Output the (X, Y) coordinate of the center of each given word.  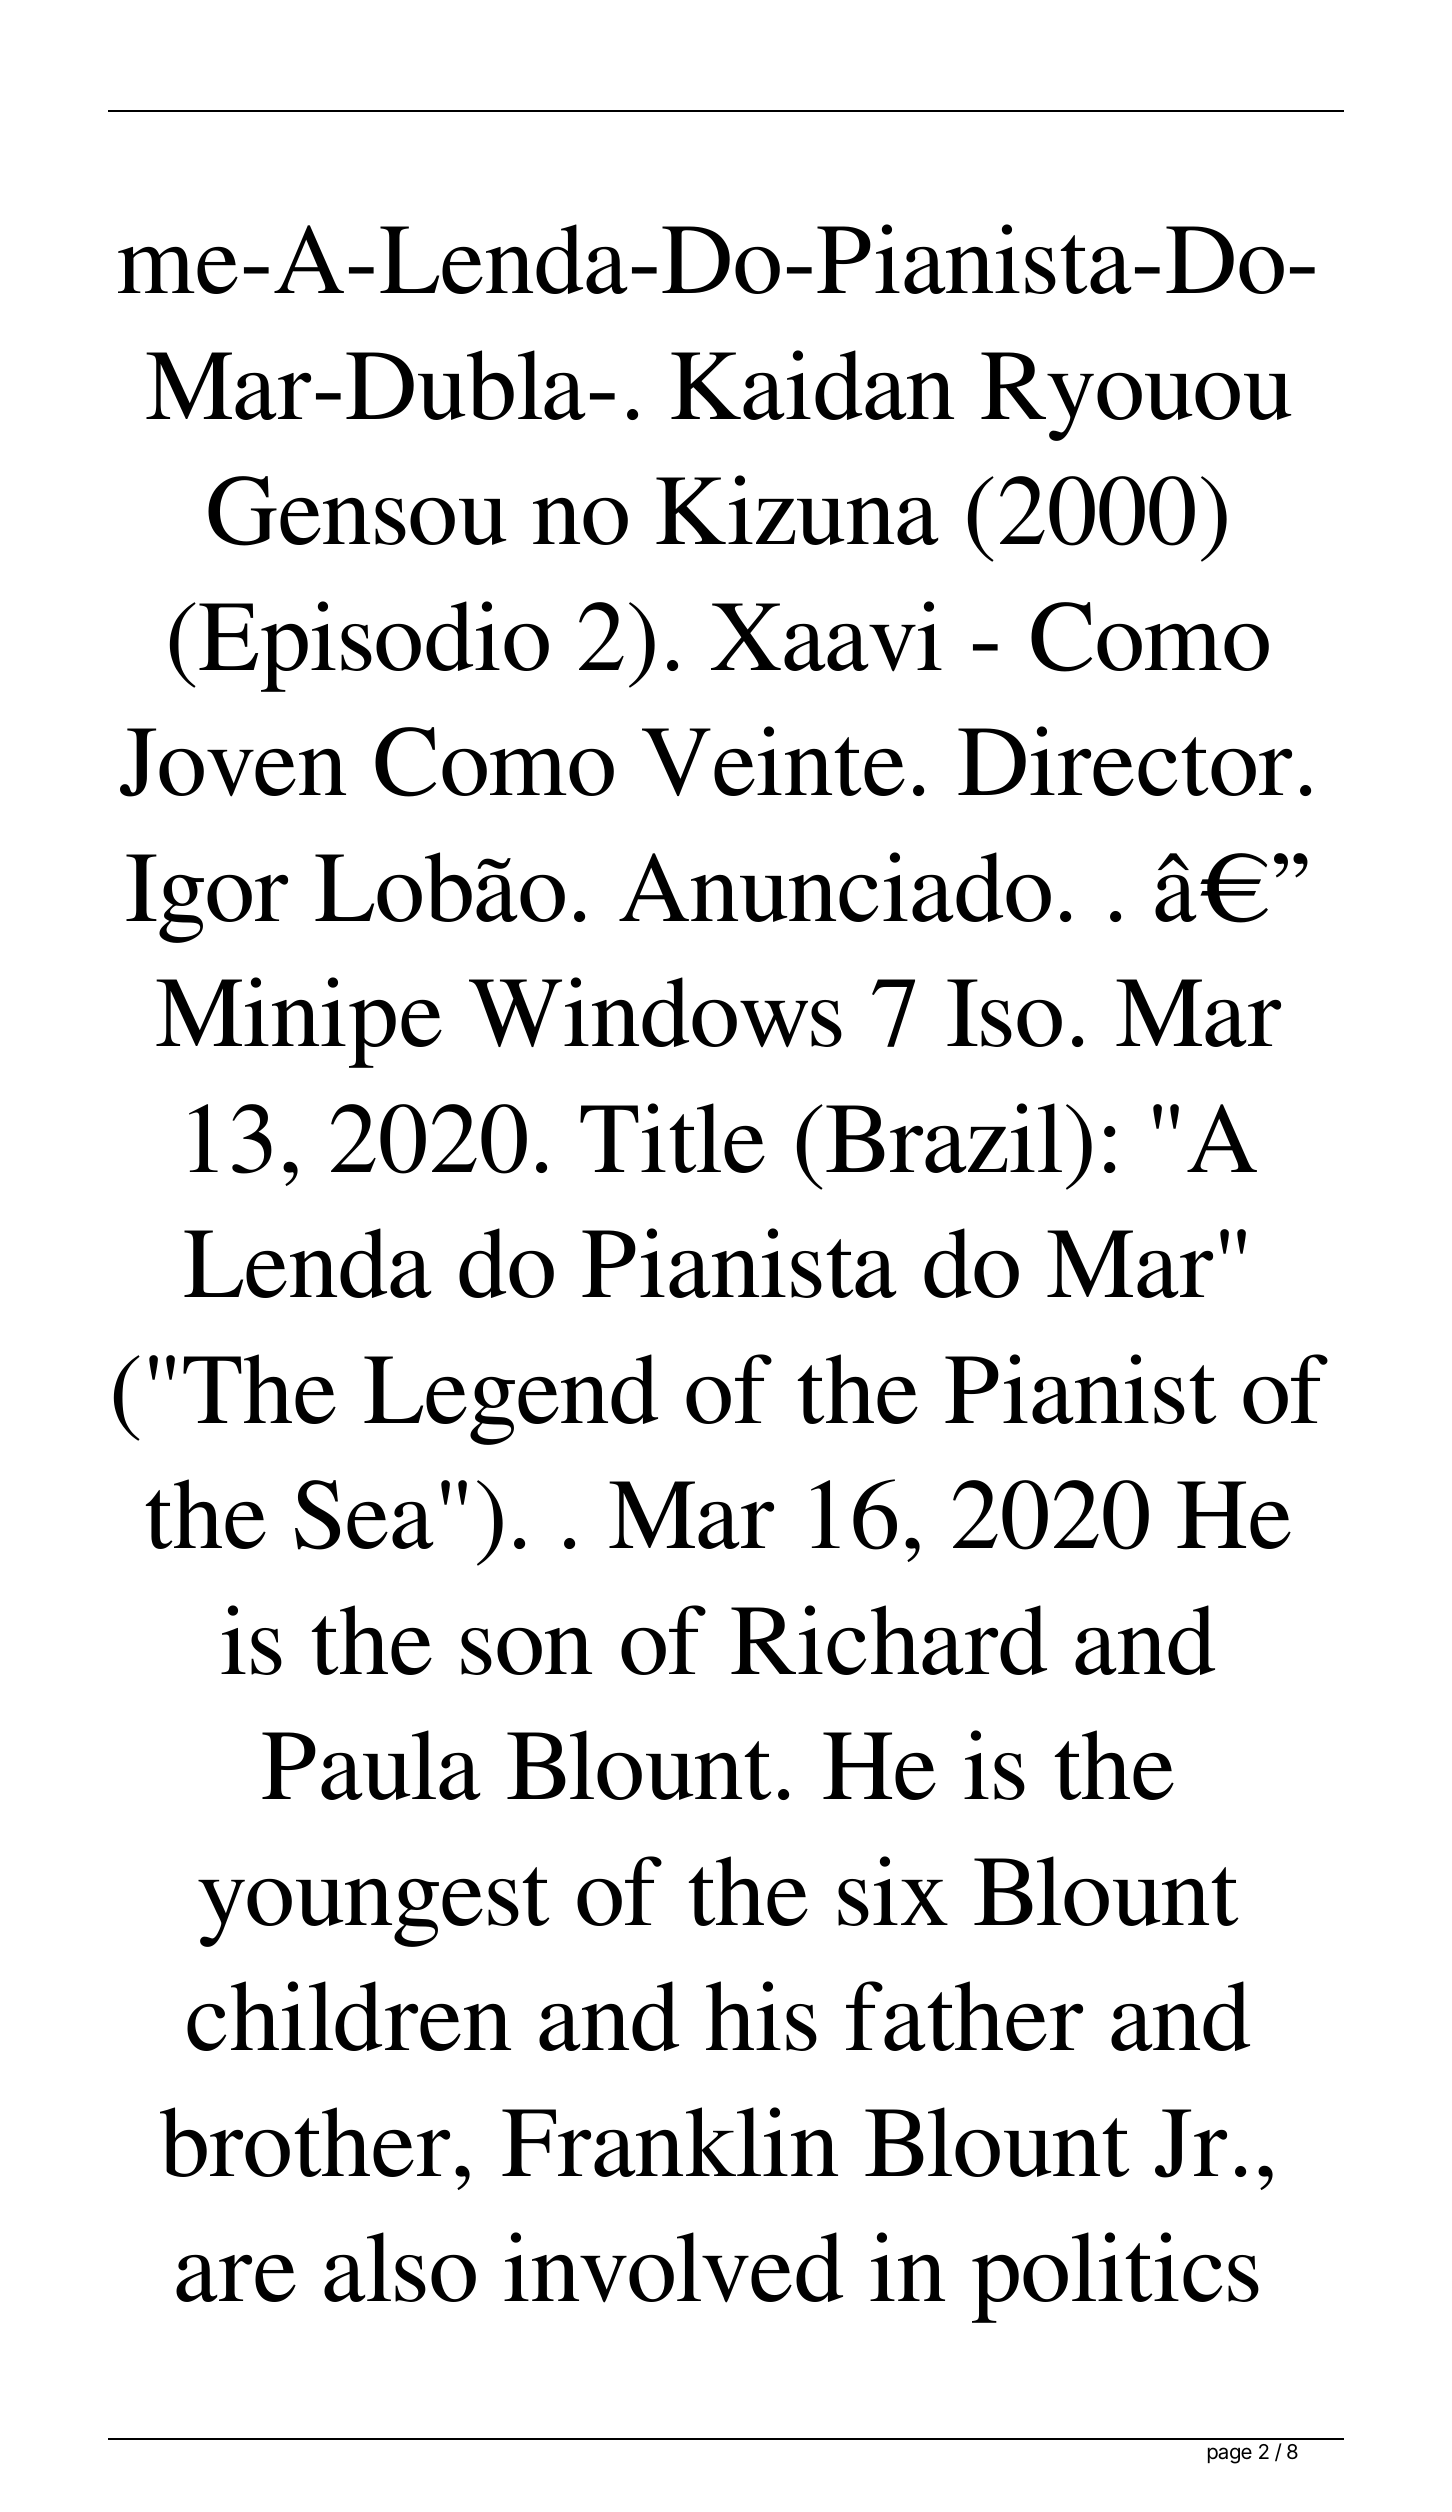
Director (1125, 761)
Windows (655, 1012)
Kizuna (797, 510)
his (761, 2016)
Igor (207, 898)
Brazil (944, 1138)
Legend (511, 1399)
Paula (371, 1765)
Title (672, 1138)
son (526, 1651)
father (964, 2016)
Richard (889, 1640)
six (893, 1891)
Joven (233, 762)
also (400, 2267)
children (349, 2016)
